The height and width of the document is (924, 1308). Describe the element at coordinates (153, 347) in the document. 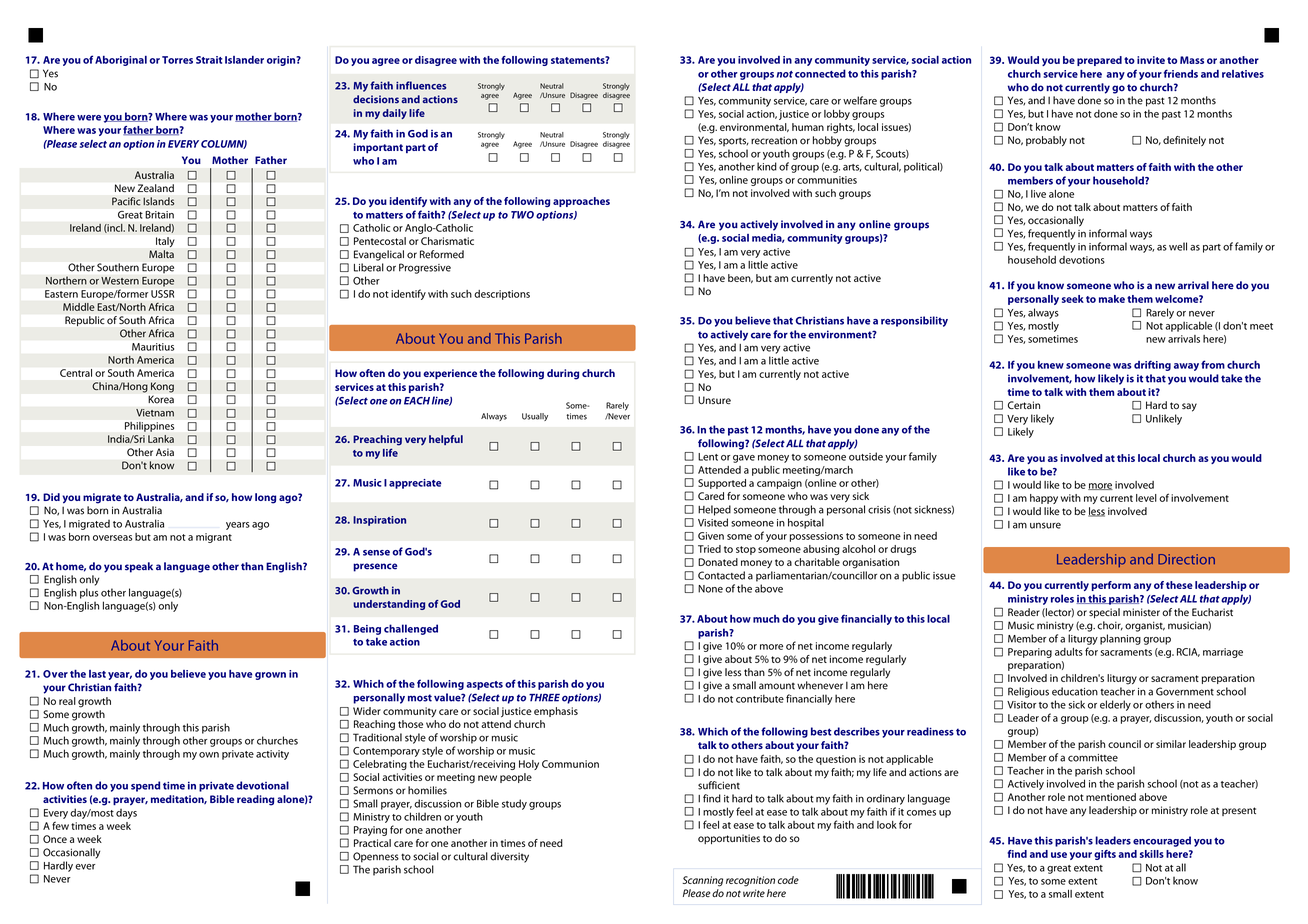

I see `Mauritius` at that location.
